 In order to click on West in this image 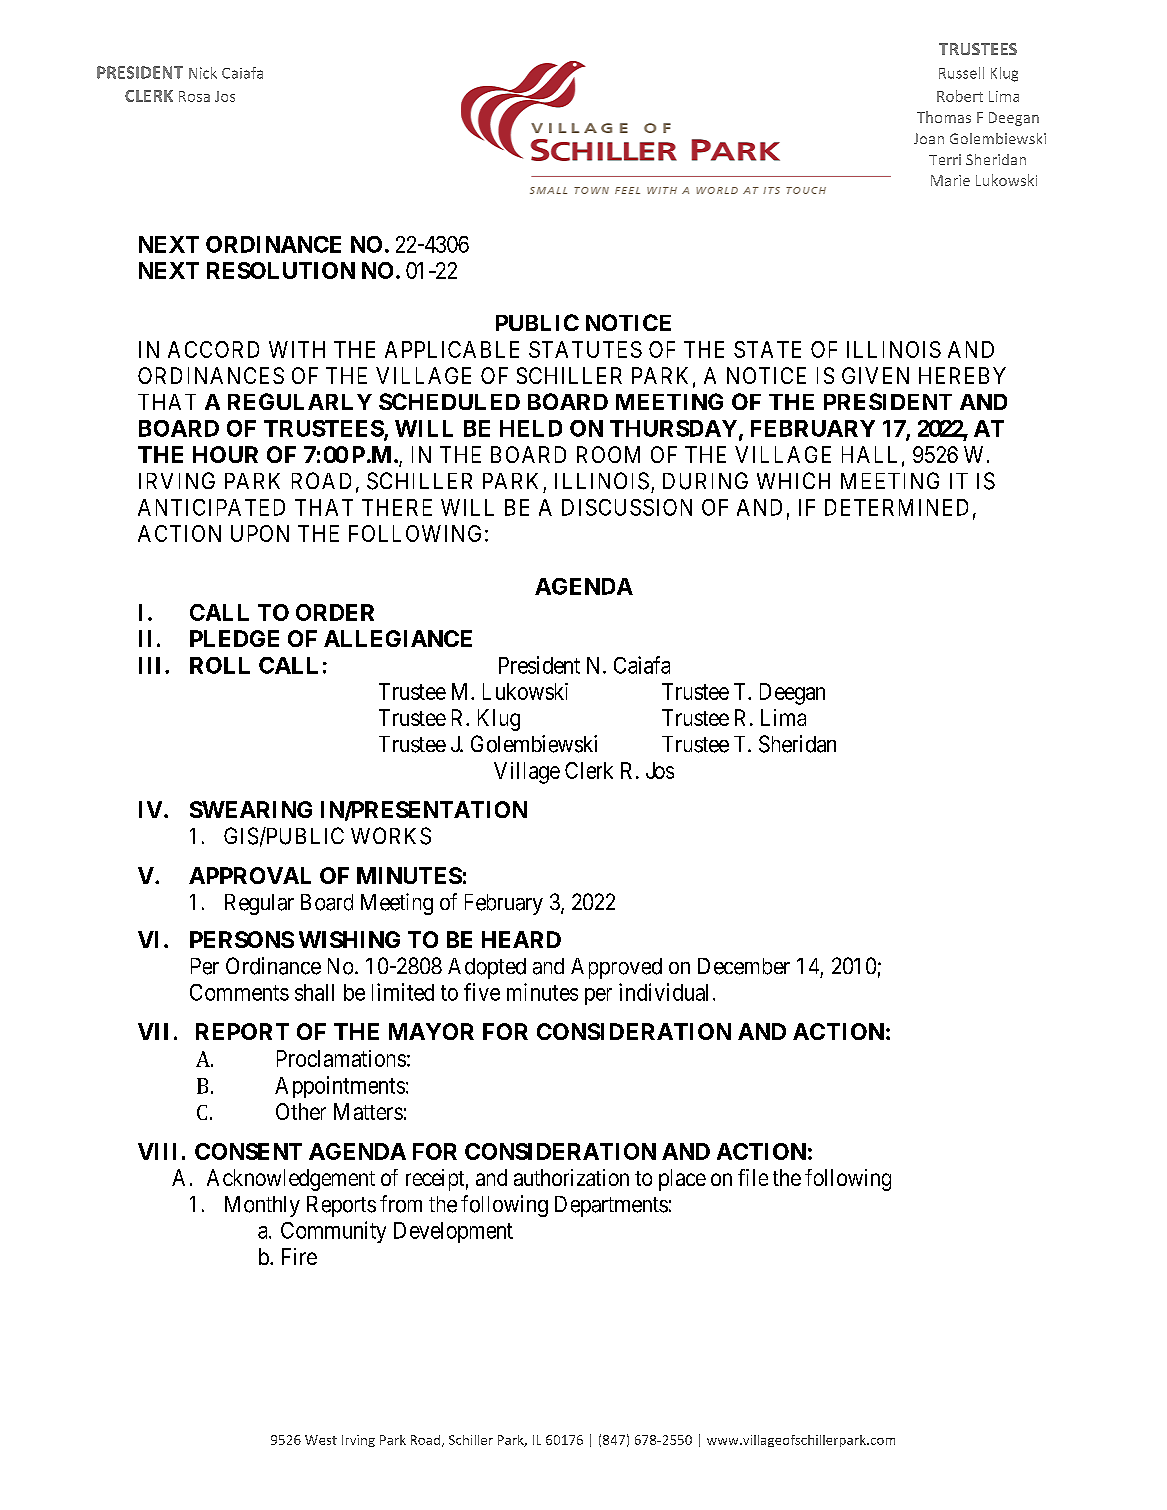, I will do `click(321, 1440)`.
